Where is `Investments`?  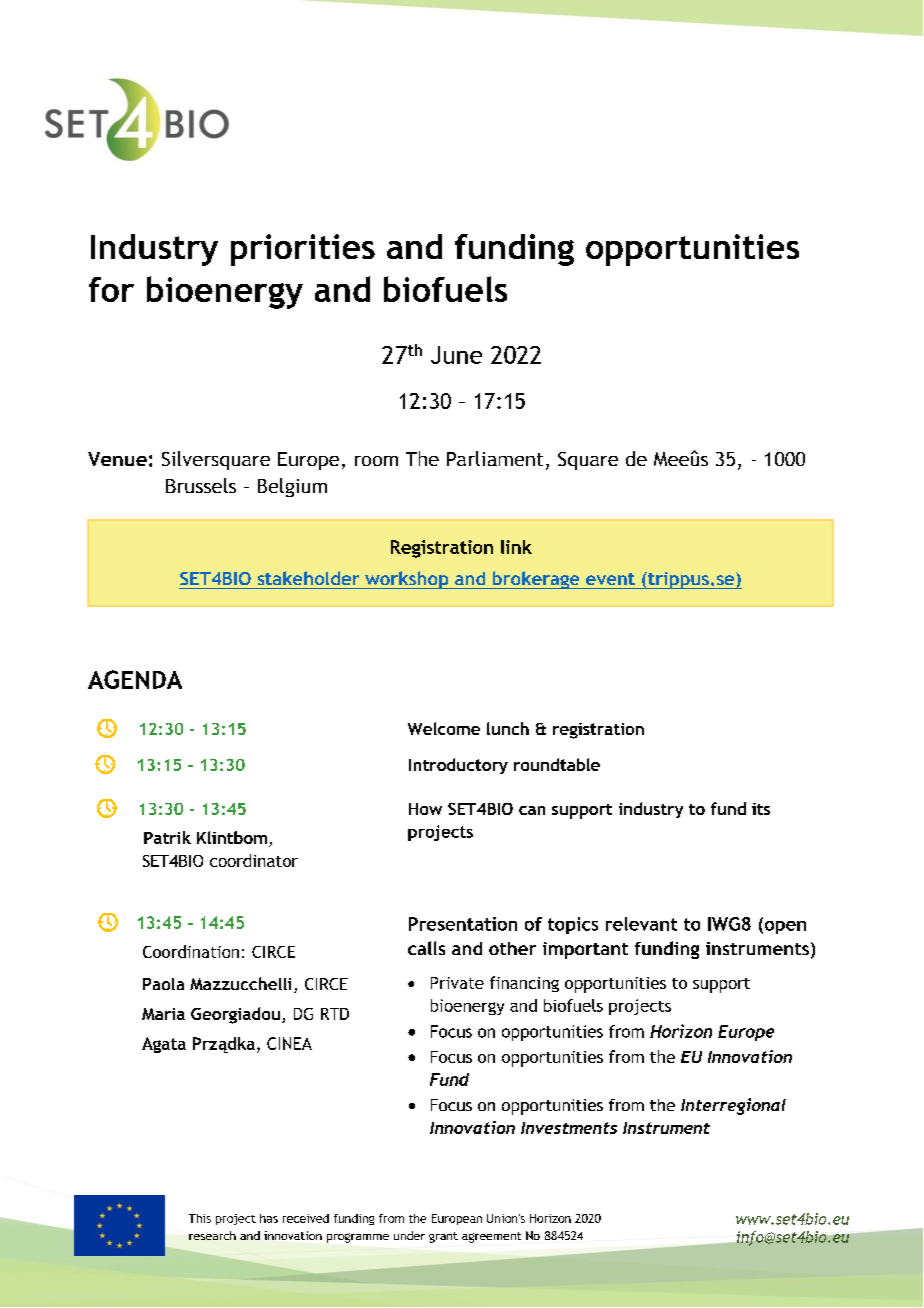 Investments is located at coordinates (569, 1128).
